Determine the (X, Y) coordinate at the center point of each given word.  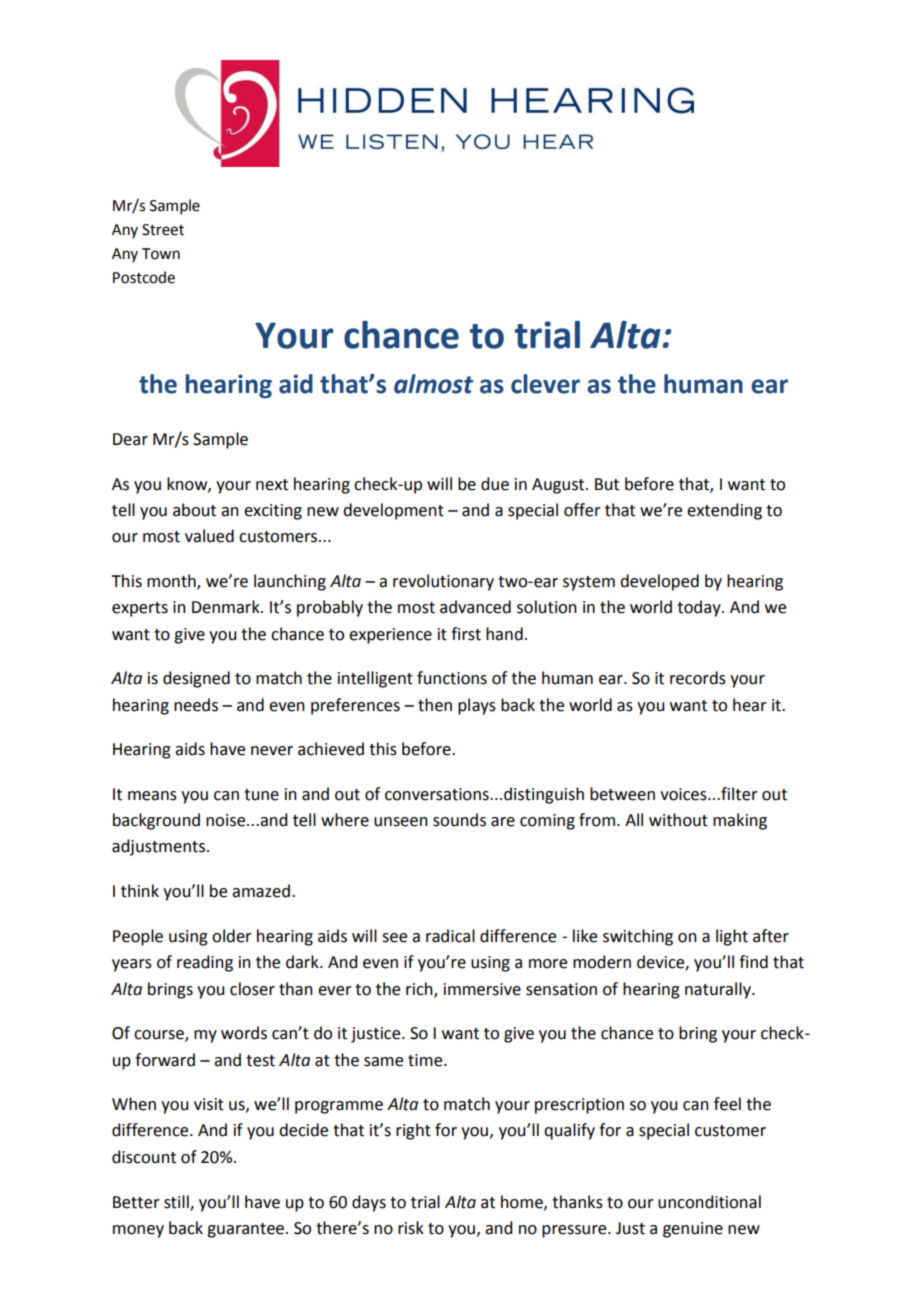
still (177, 1202)
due (495, 484)
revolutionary (443, 582)
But (607, 484)
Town (161, 254)
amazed (261, 891)
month (172, 582)
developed (659, 582)
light (732, 937)
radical (450, 936)
